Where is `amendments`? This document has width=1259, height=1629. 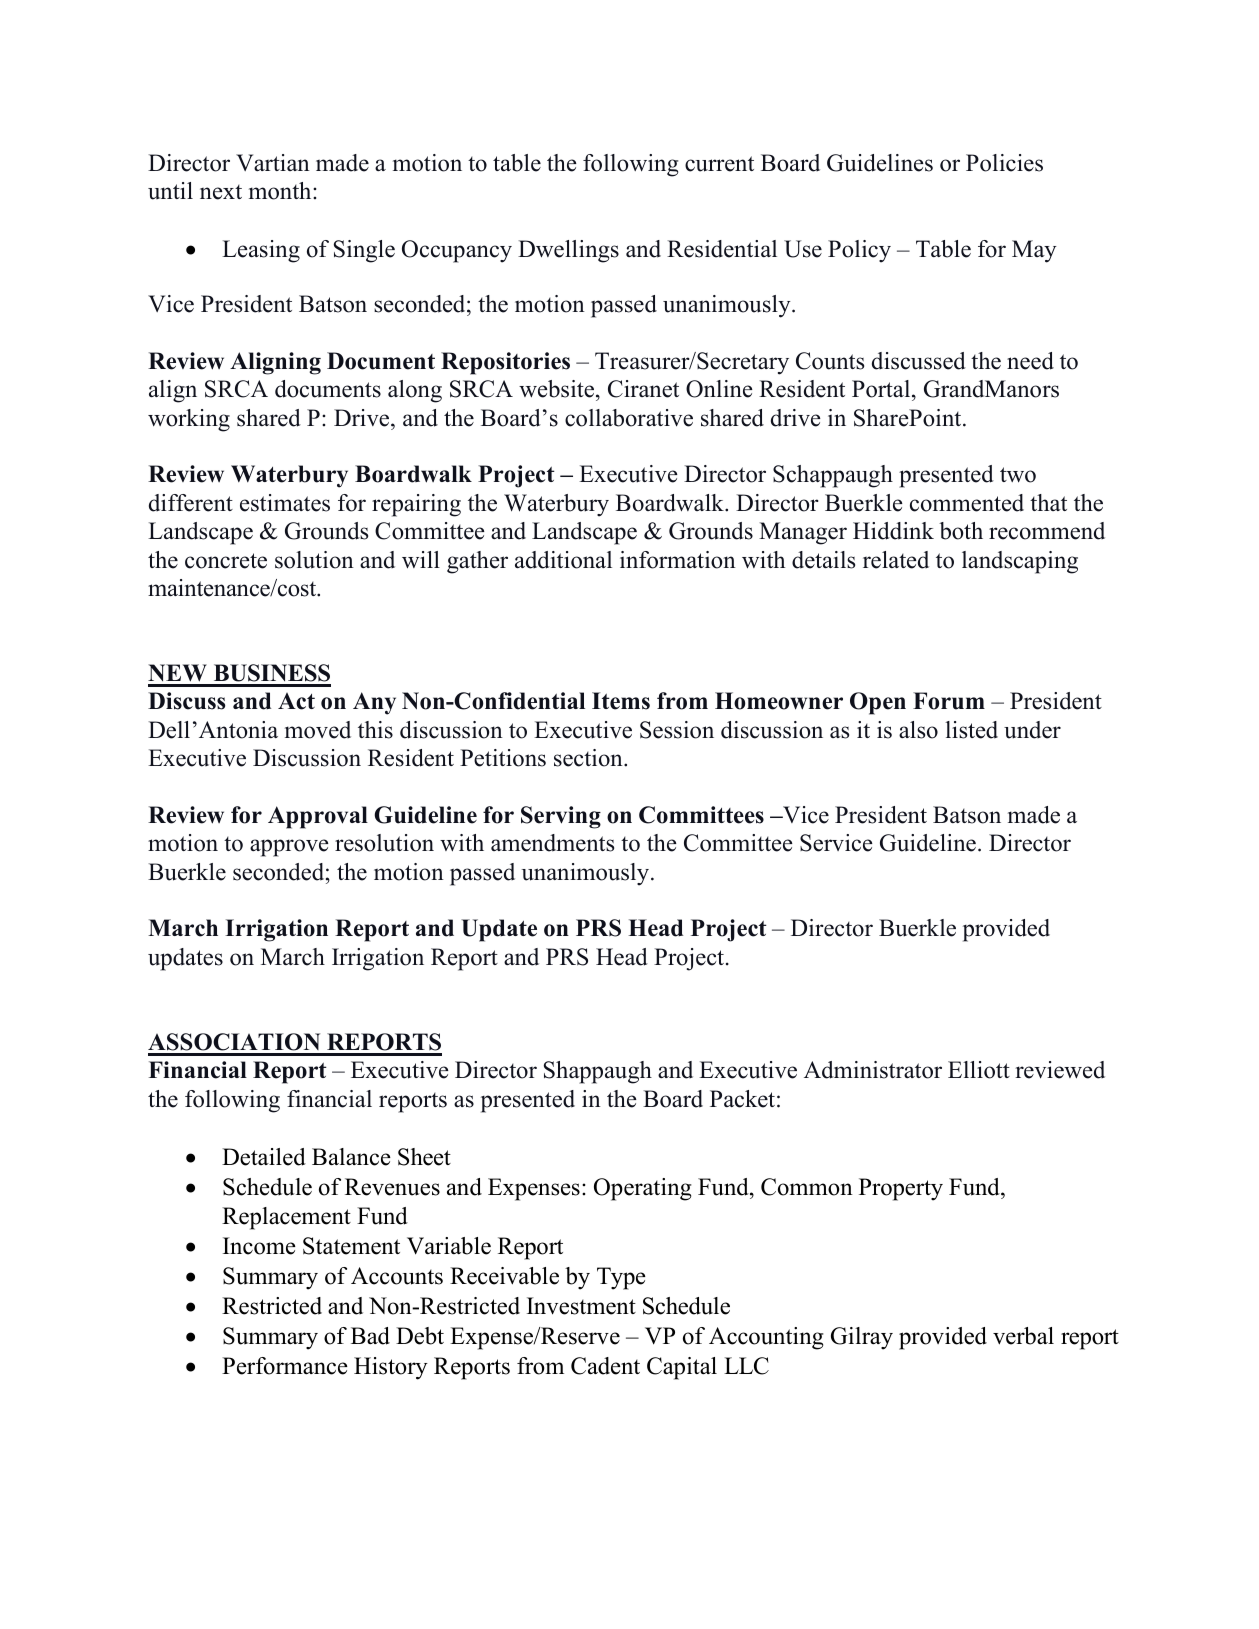
amendments is located at coordinates (552, 843).
